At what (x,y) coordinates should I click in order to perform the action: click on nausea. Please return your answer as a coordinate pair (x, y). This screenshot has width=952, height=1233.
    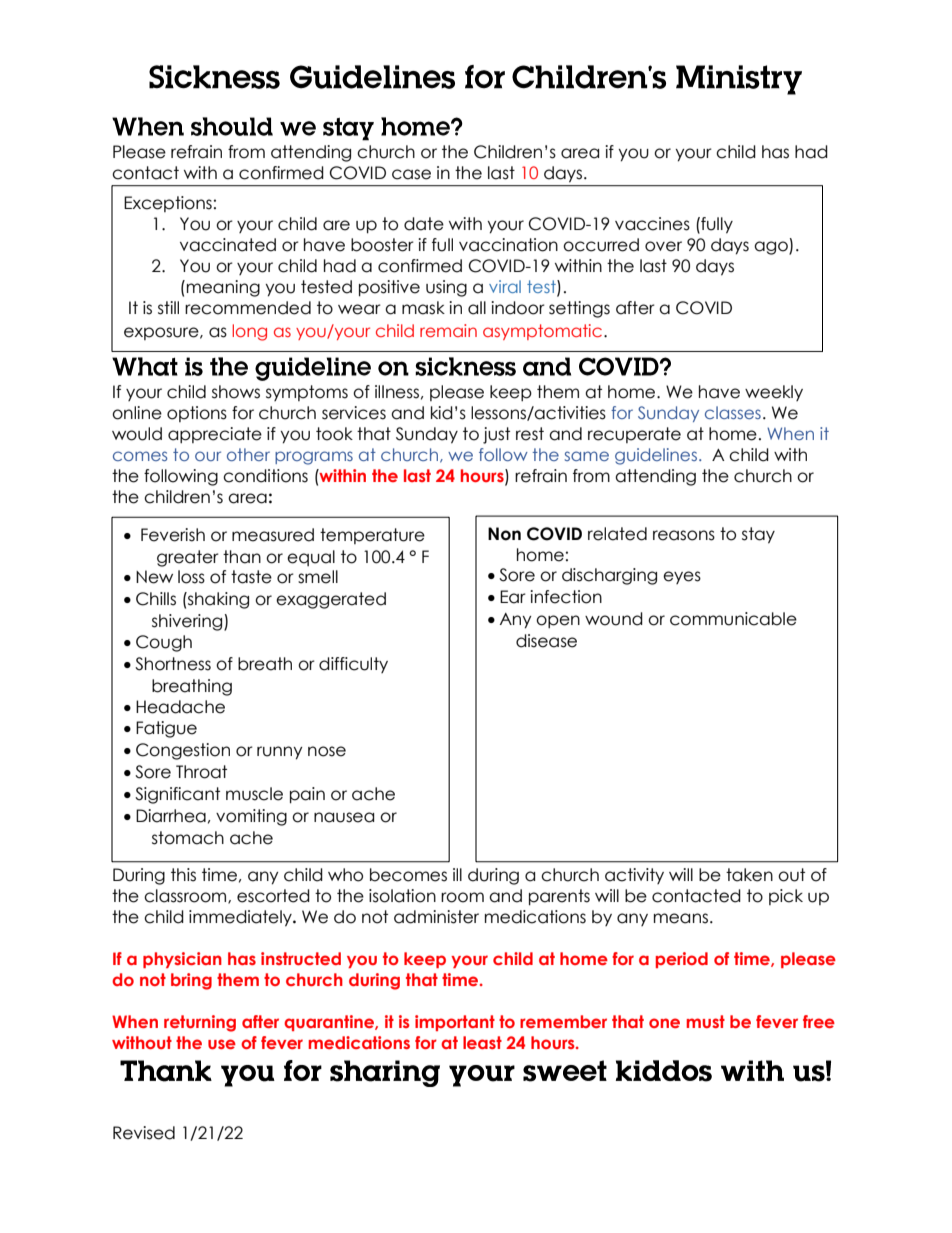
    Looking at the image, I should click on (344, 817).
